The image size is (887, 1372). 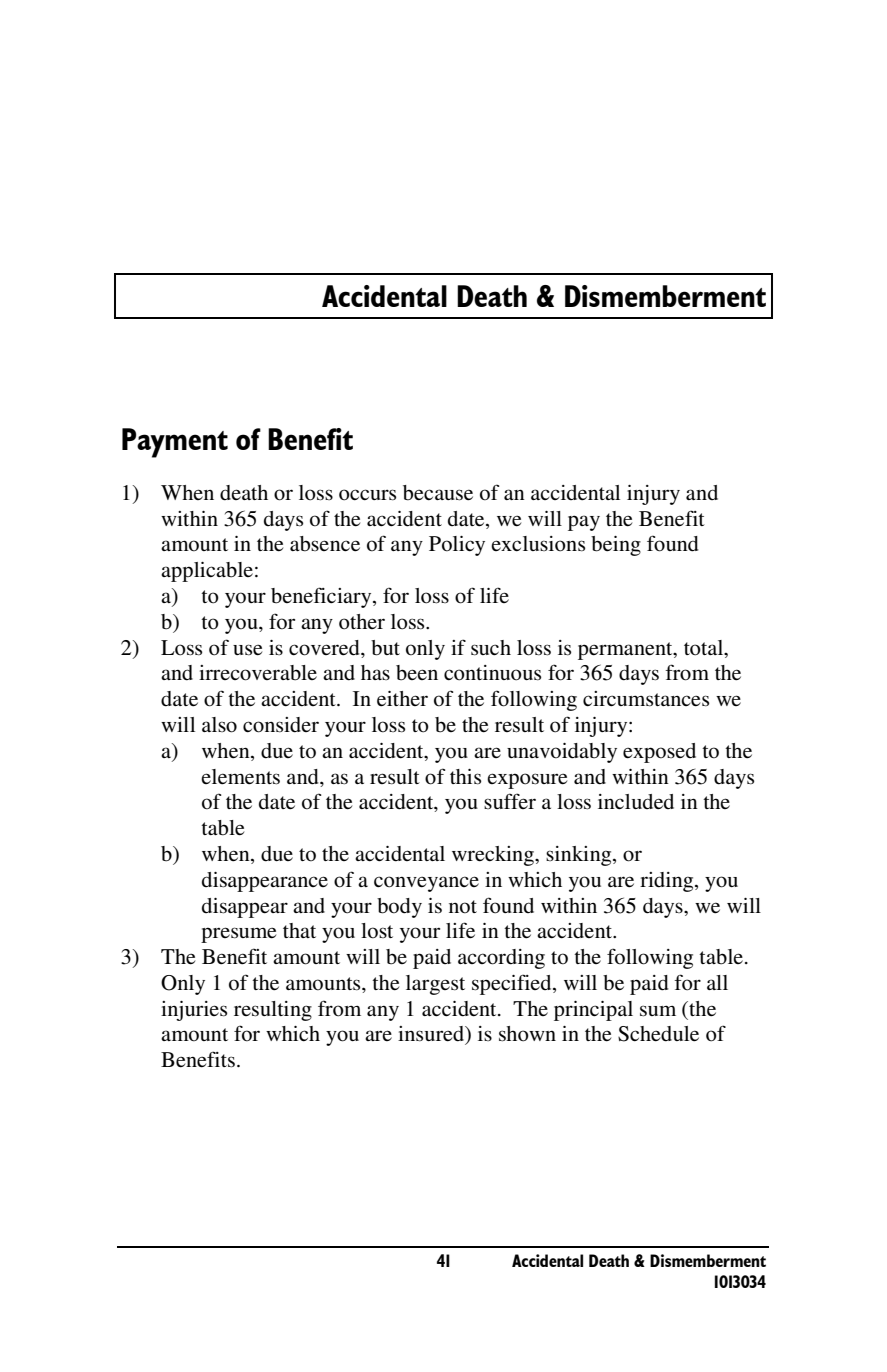 I want to click on permanent, so click(x=626, y=651).
